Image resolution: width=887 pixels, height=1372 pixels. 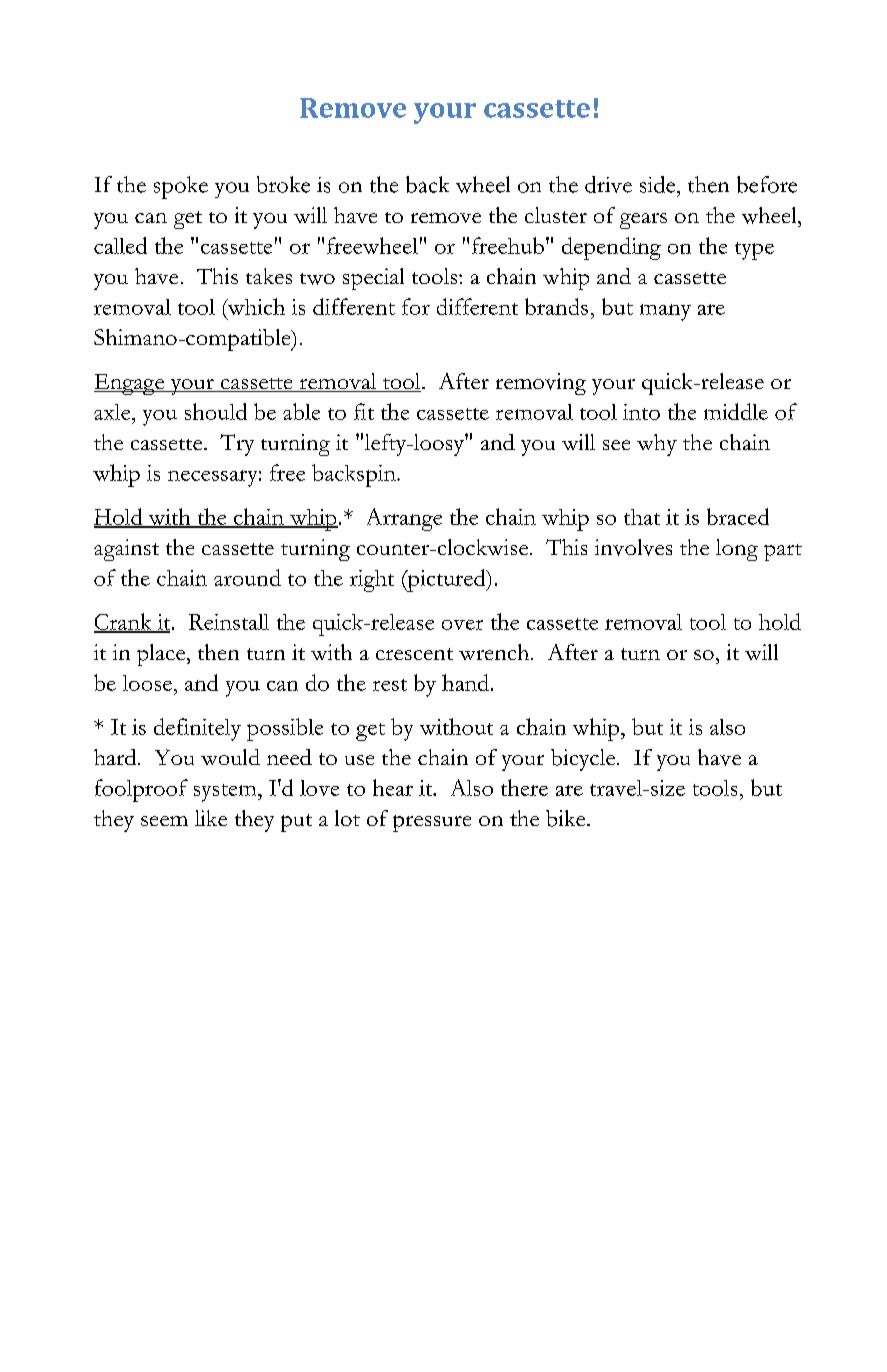 What do you see at coordinates (737, 550) in the image?
I see `long` at bounding box center [737, 550].
